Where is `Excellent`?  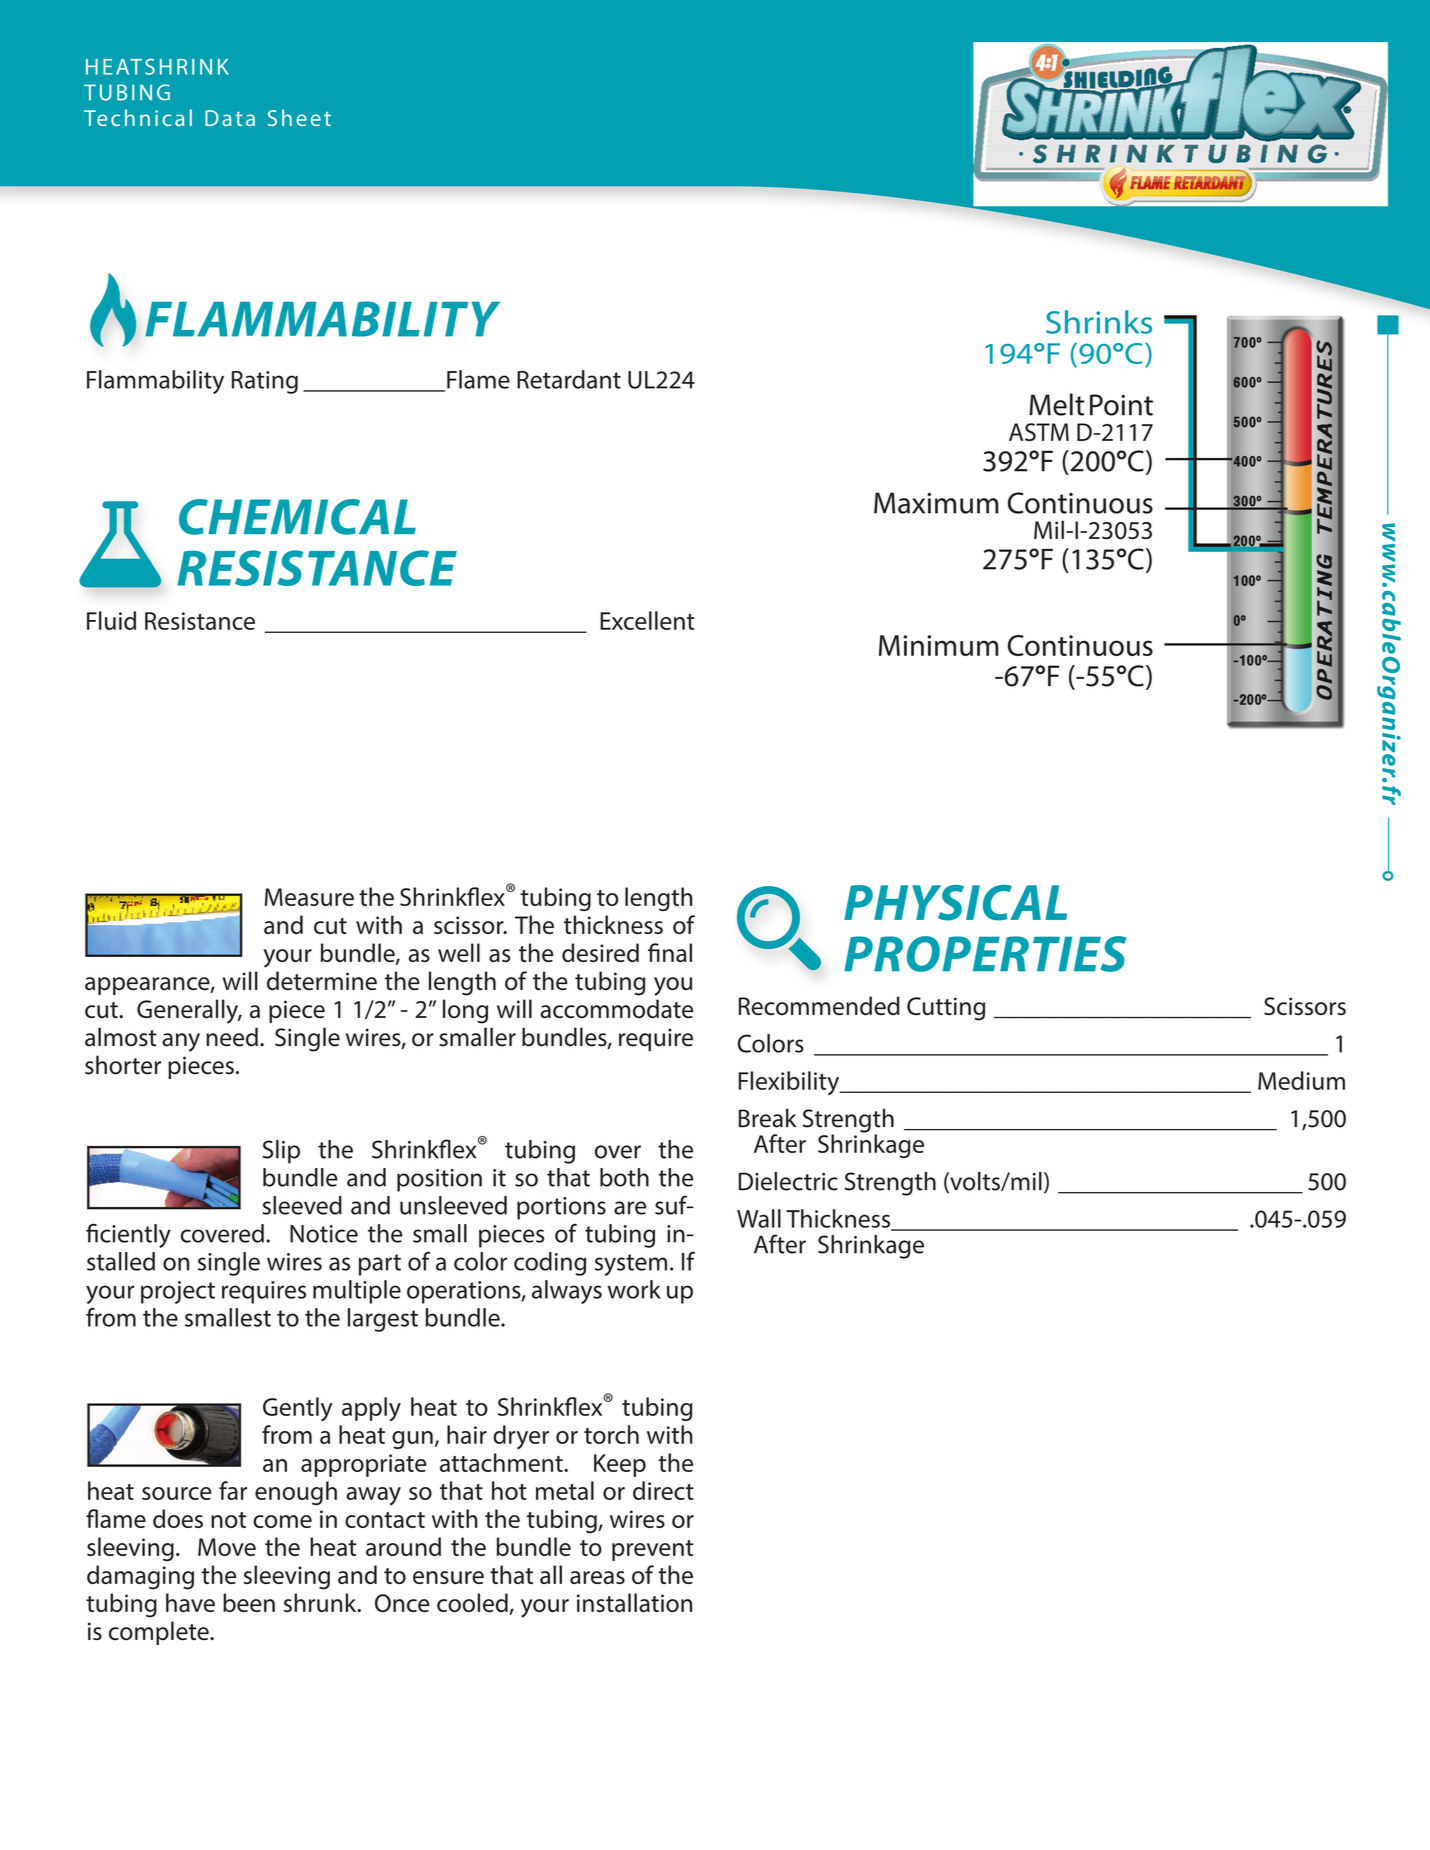 Excellent is located at coordinates (647, 620).
